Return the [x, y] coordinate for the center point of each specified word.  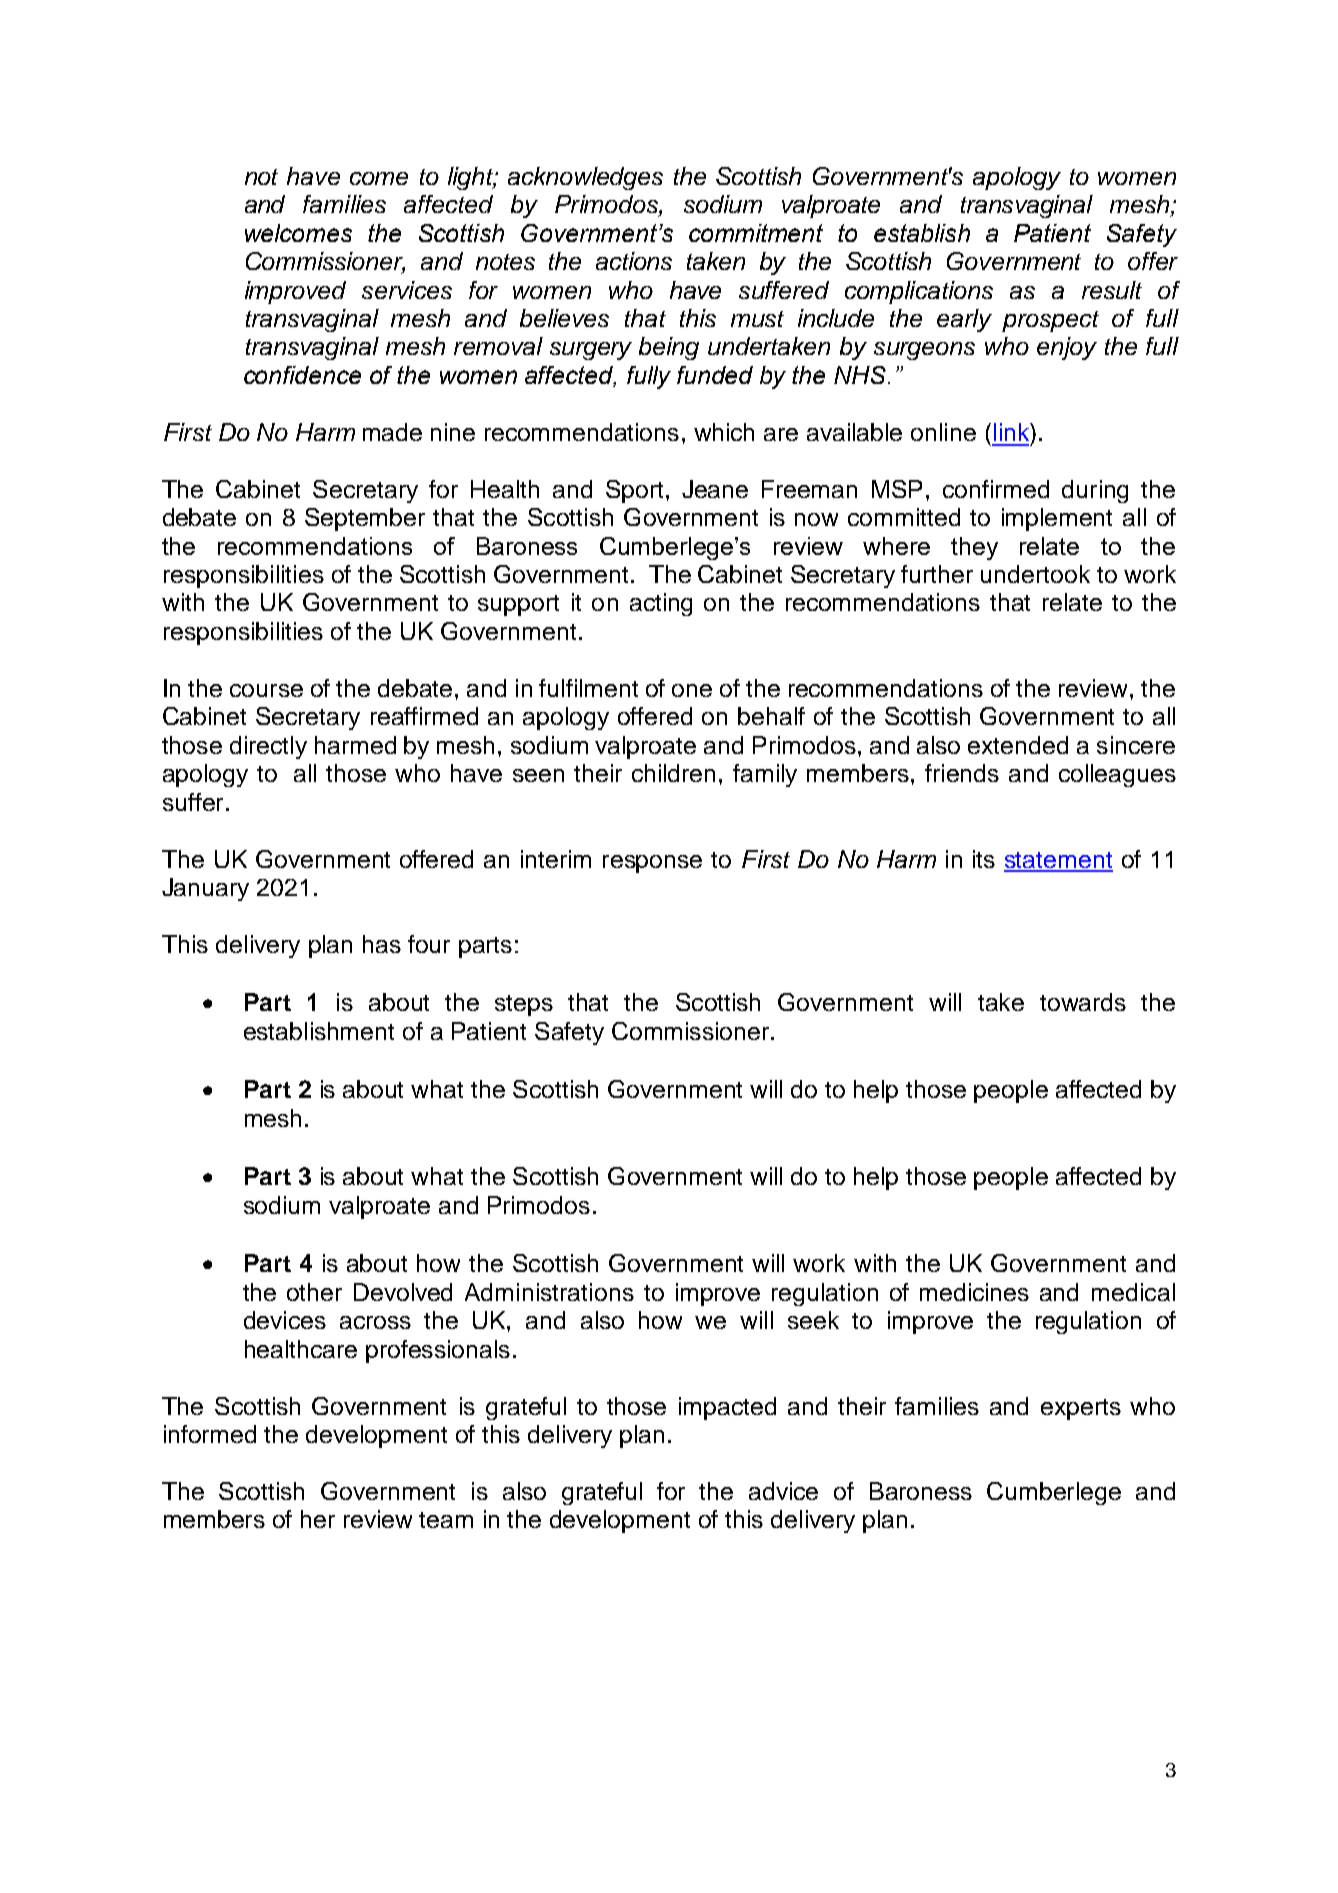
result [1112, 290]
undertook [1035, 574]
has [382, 944]
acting [661, 604]
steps [524, 1005]
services [407, 290]
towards [1083, 1002]
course [266, 690]
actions [634, 261]
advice [783, 1491]
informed [210, 1434]
